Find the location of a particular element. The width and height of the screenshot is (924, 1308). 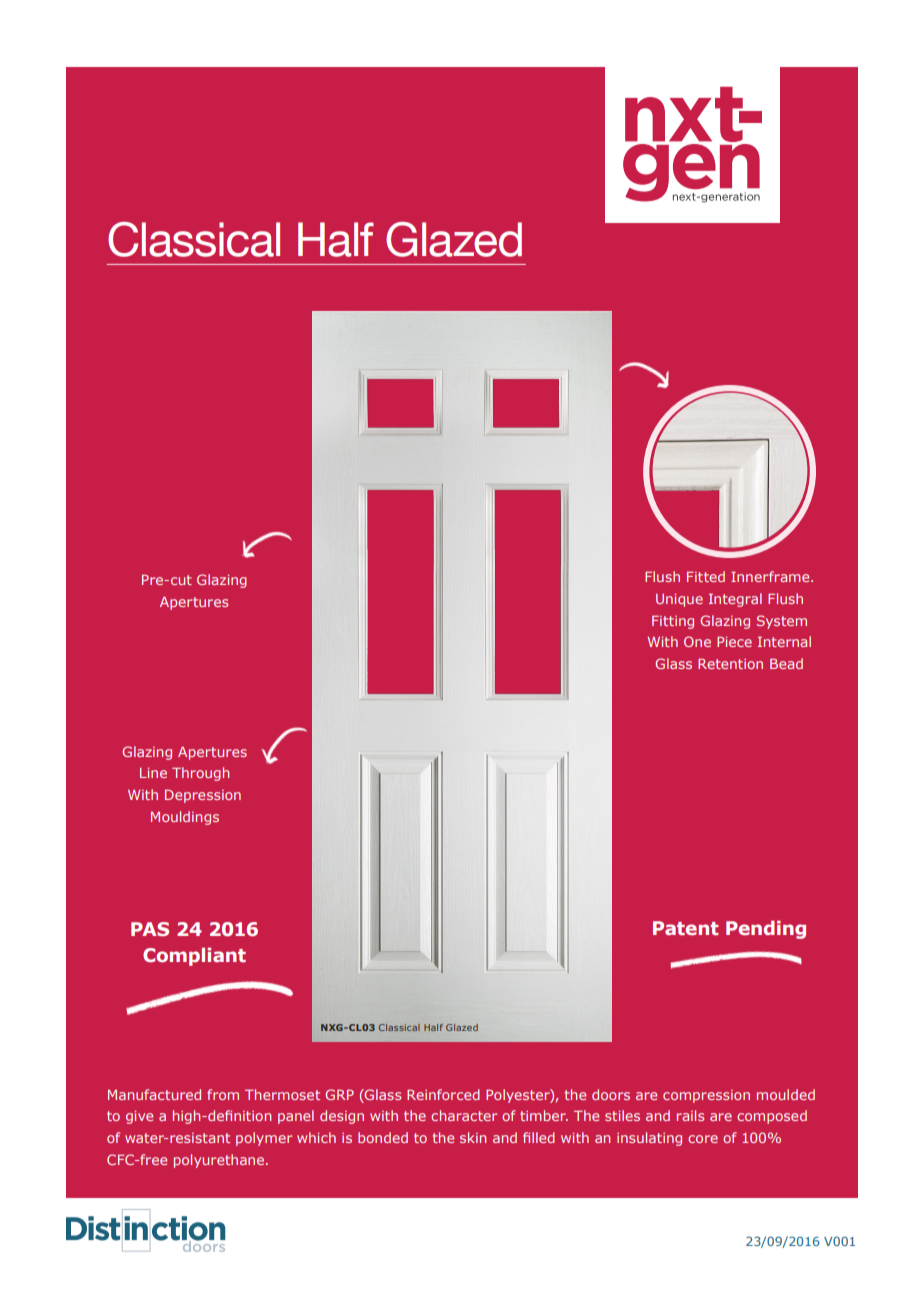

Patent is located at coordinates (686, 928).
